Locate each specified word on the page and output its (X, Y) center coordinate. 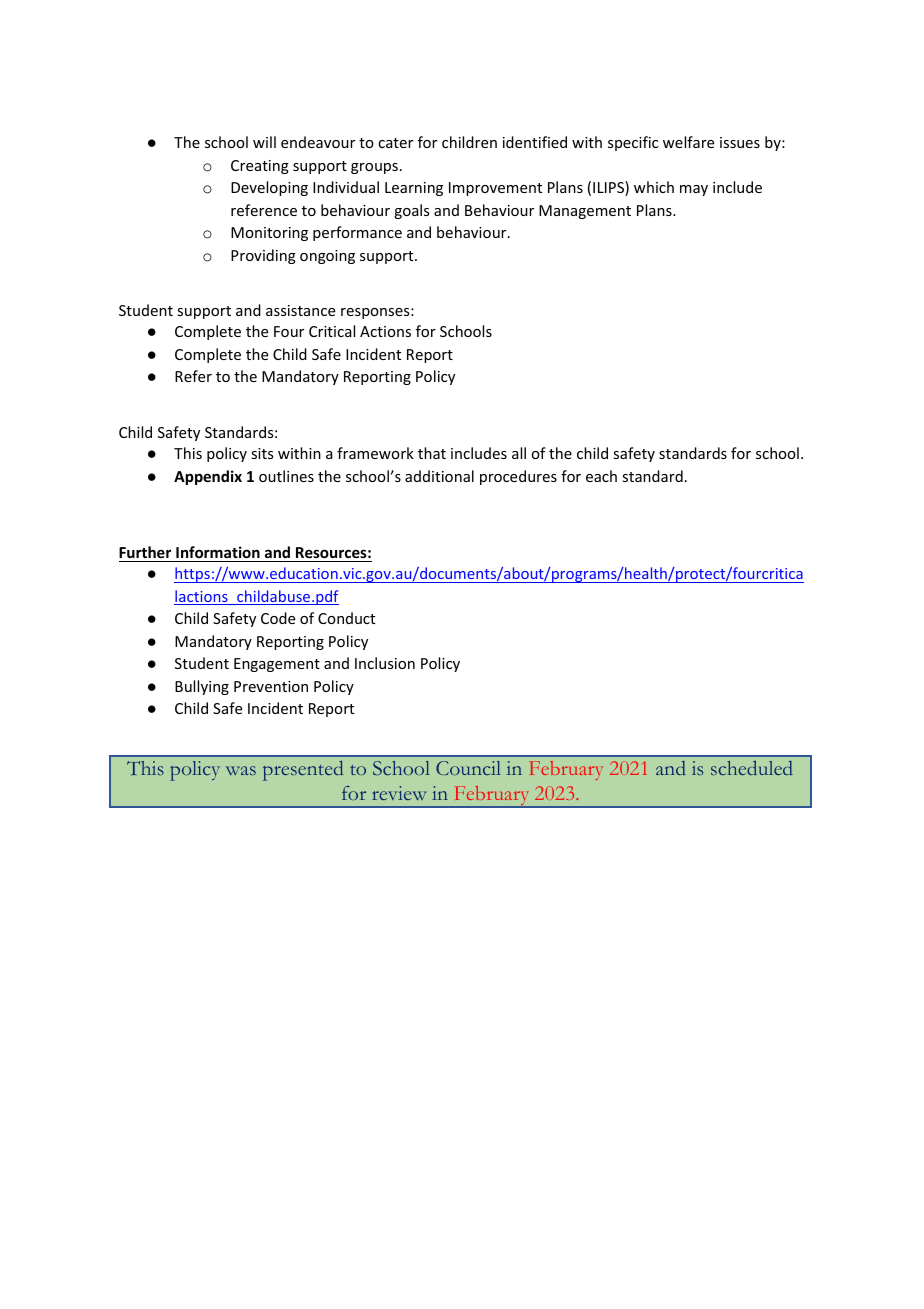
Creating (260, 167)
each (601, 476)
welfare (688, 142)
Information (218, 552)
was (241, 770)
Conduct (346, 618)
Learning (414, 189)
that (432, 453)
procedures (518, 477)
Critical (332, 331)
